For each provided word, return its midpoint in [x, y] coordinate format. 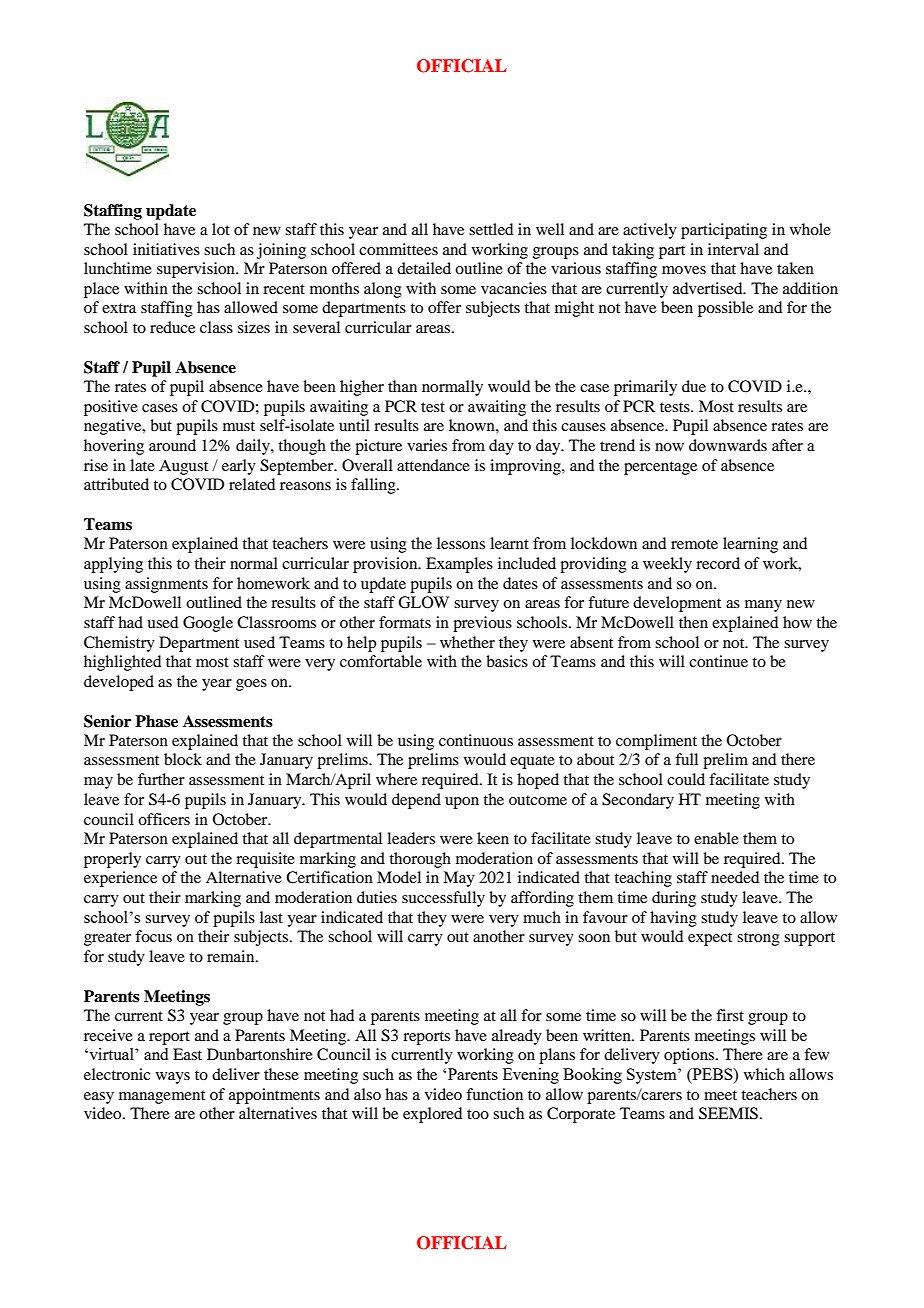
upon [462, 803]
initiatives [166, 249]
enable [716, 838]
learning [750, 545]
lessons [461, 543]
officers [164, 819]
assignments [166, 585]
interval [733, 249]
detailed [424, 268]
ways [173, 1078]
